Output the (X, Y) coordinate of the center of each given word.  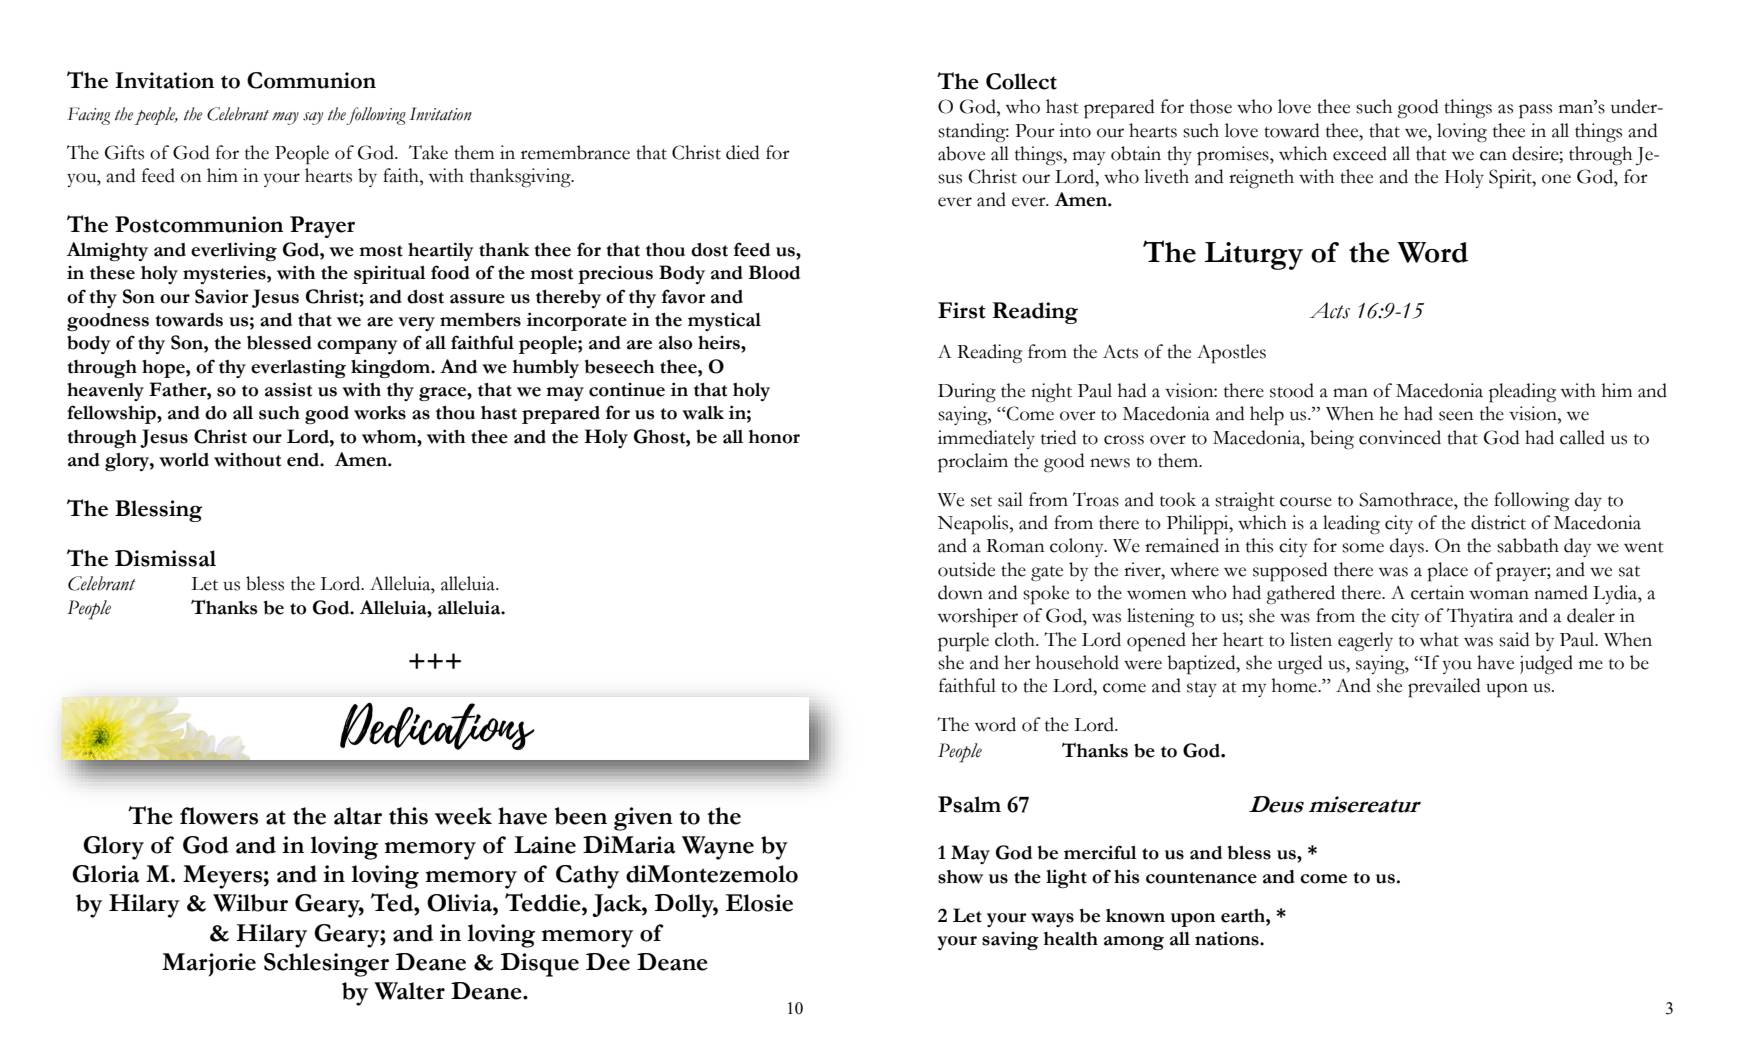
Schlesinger (326, 965)
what (1439, 639)
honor (774, 437)
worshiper (978, 618)
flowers (219, 816)
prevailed (1444, 688)
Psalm (969, 804)
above (961, 153)
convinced (1400, 437)
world (184, 460)
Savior (222, 296)
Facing (89, 116)
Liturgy (1254, 256)
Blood (774, 272)
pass (1535, 111)
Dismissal (165, 558)
